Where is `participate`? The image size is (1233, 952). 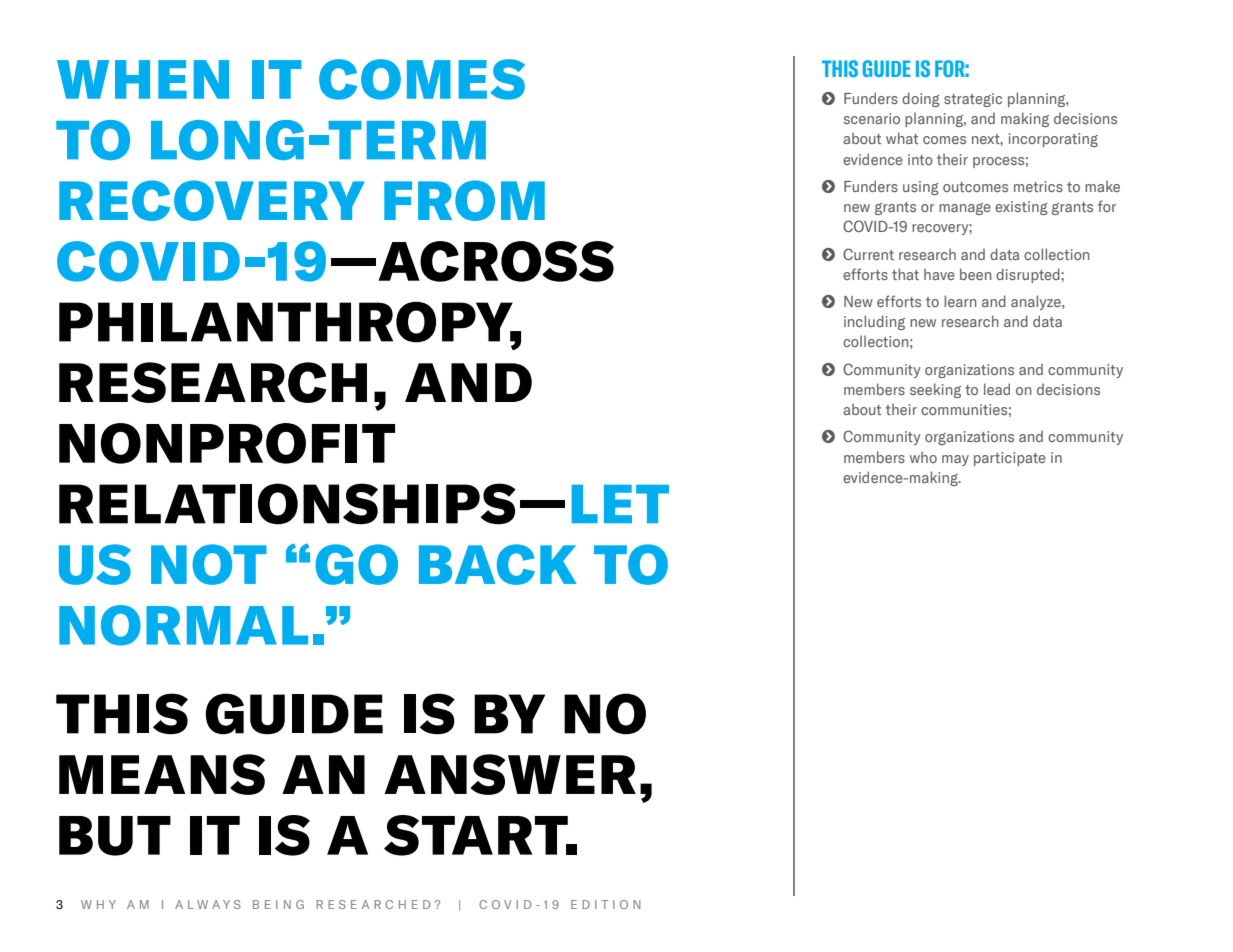 participate is located at coordinates (1010, 459).
